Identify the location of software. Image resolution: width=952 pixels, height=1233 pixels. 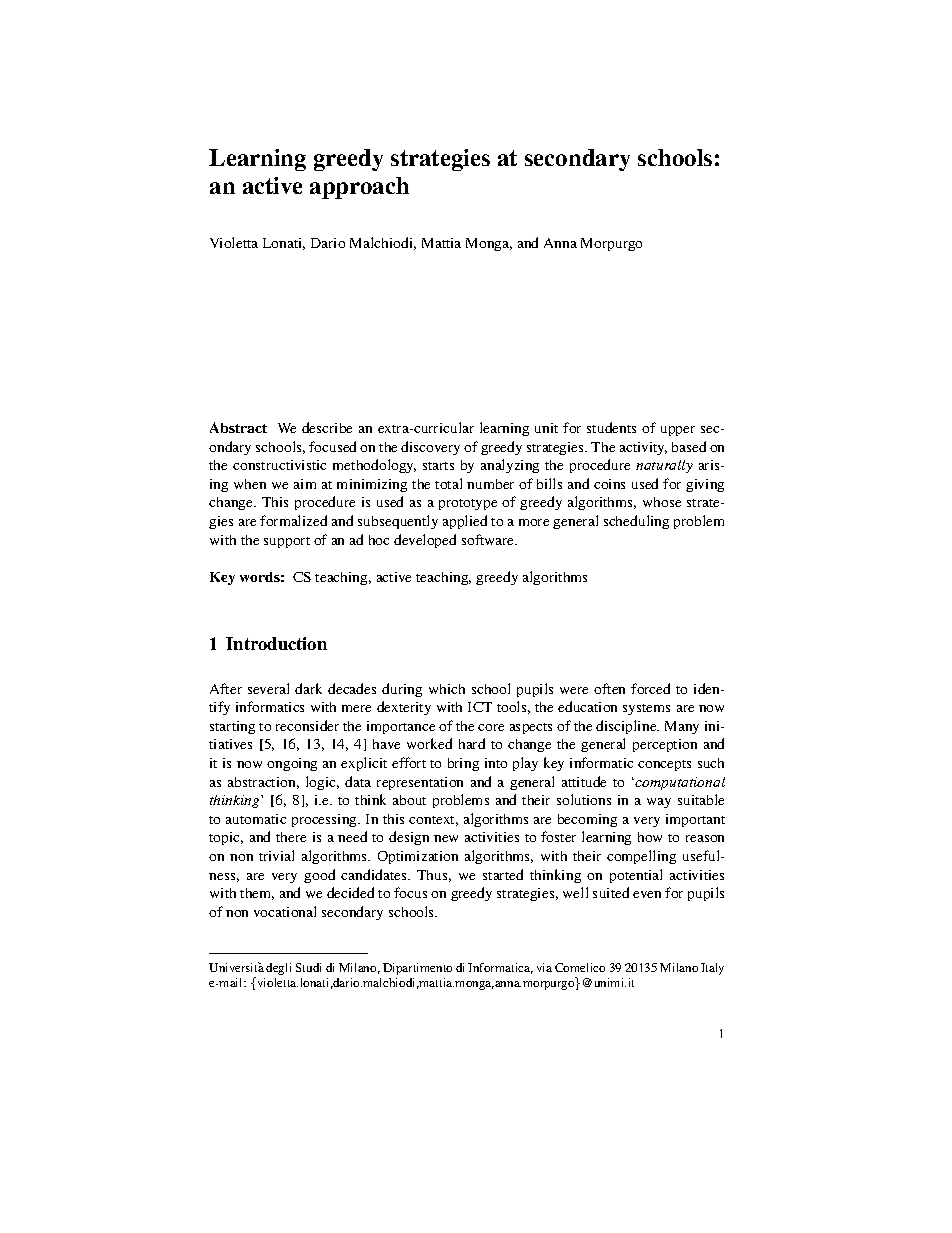
(489, 539).
